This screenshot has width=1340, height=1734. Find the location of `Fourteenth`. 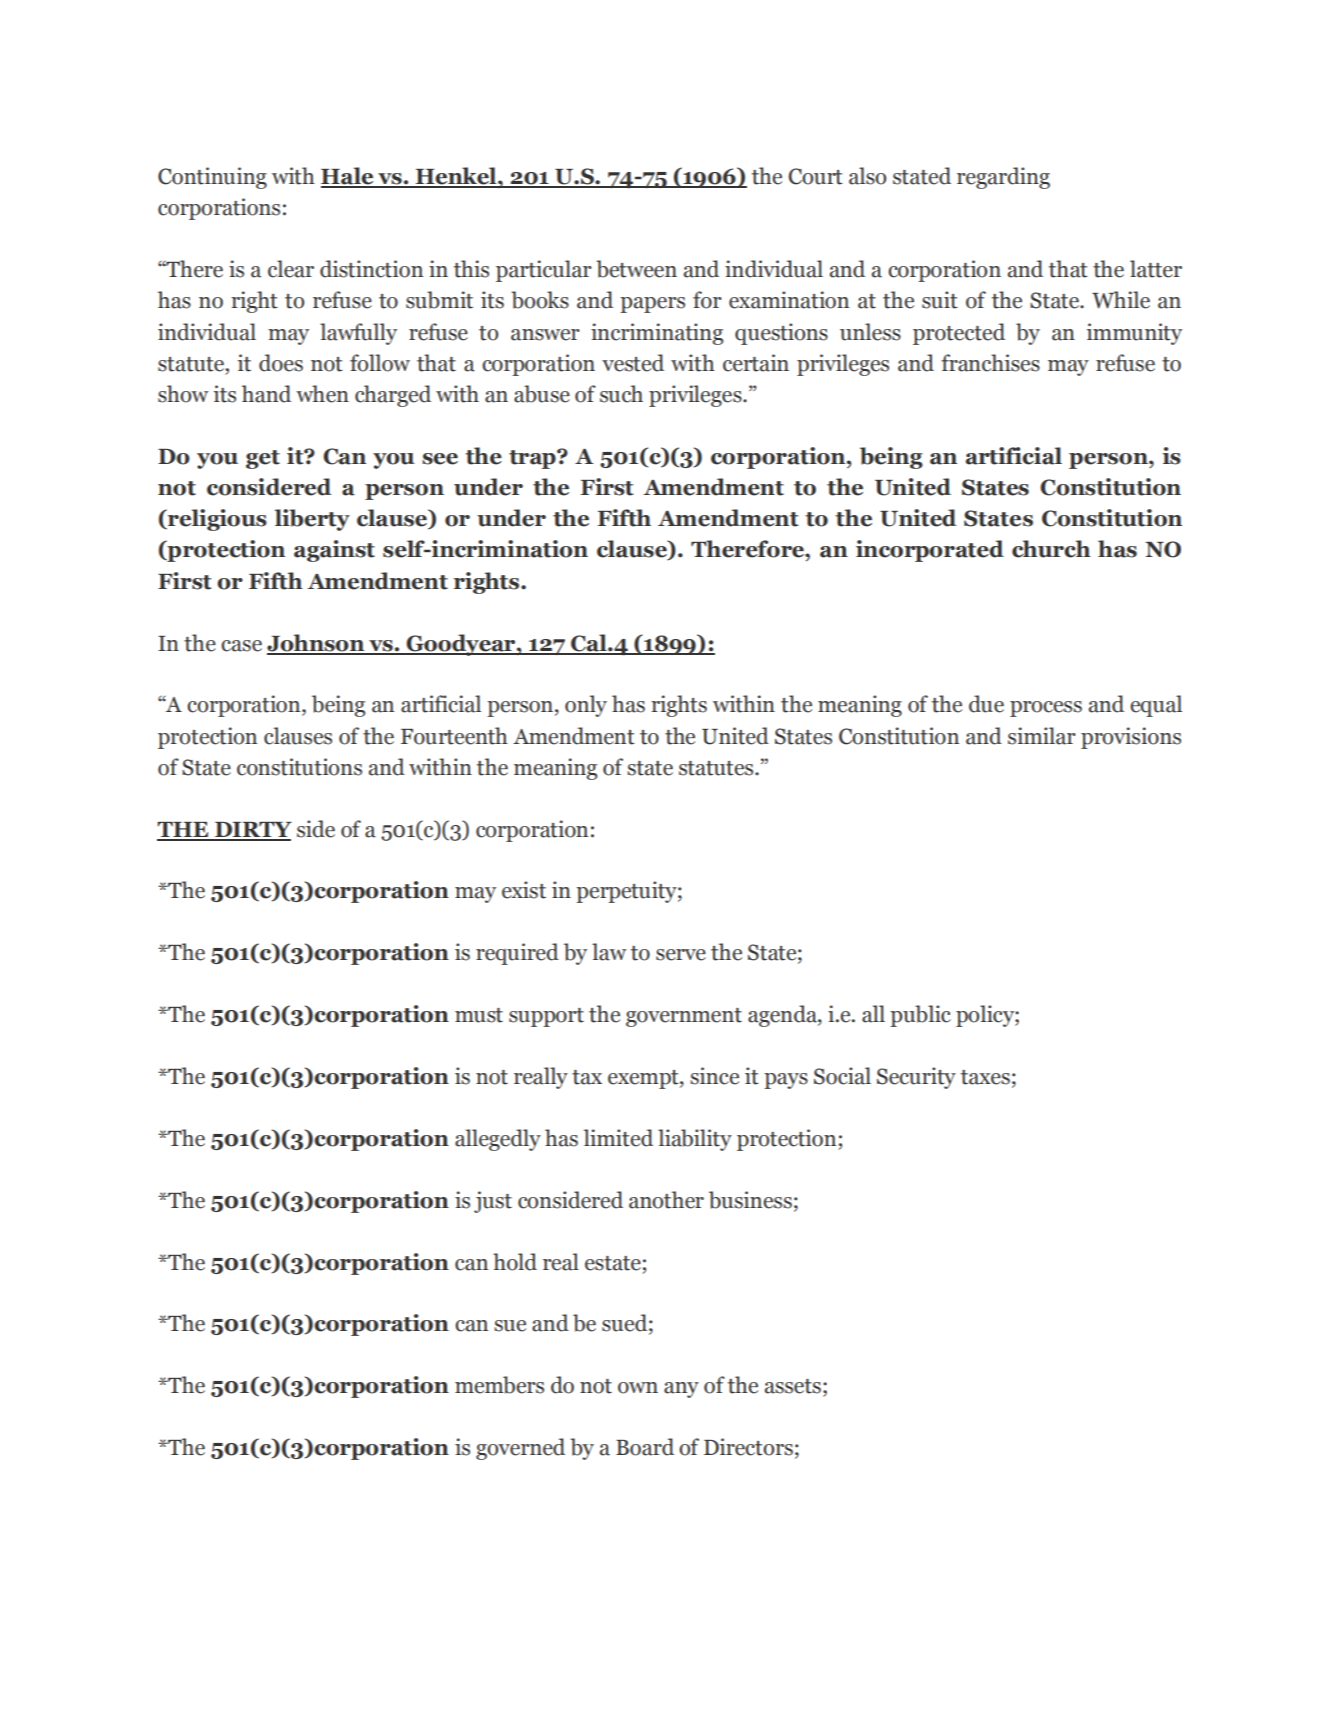

Fourteenth is located at coordinates (454, 736).
